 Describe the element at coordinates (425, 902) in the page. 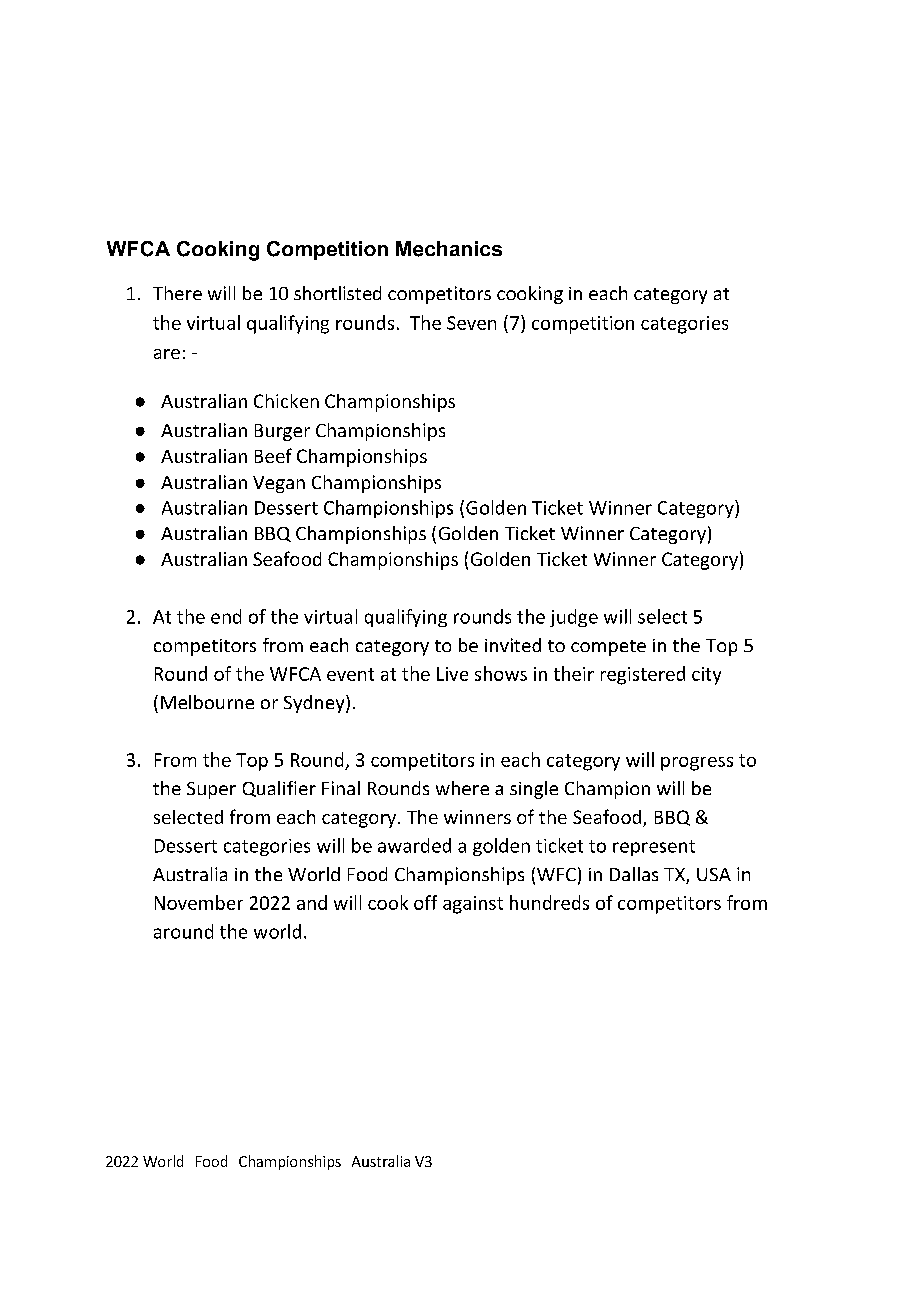

I see `off` at that location.
